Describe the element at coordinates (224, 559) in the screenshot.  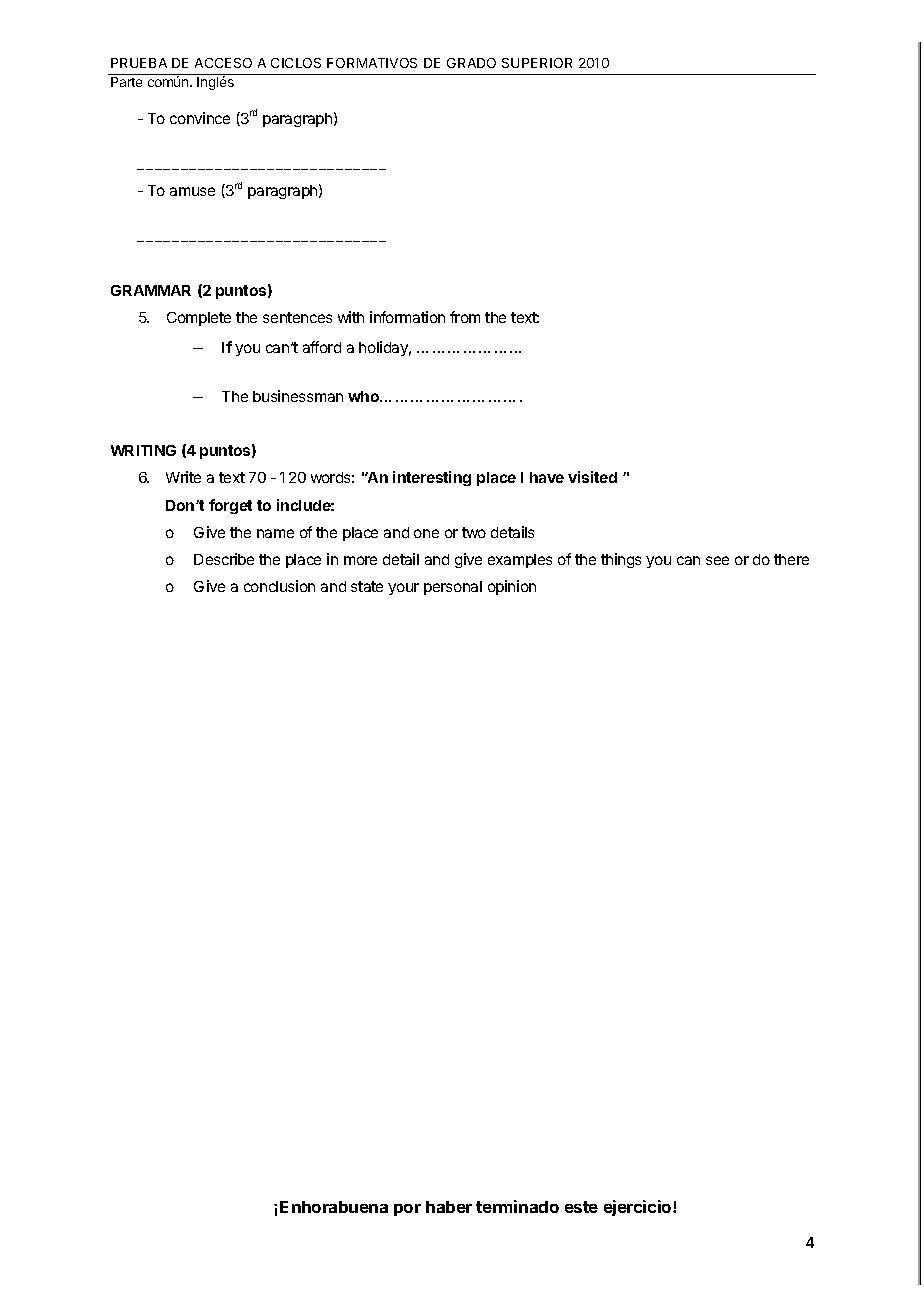
I see `Describe` at that location.
